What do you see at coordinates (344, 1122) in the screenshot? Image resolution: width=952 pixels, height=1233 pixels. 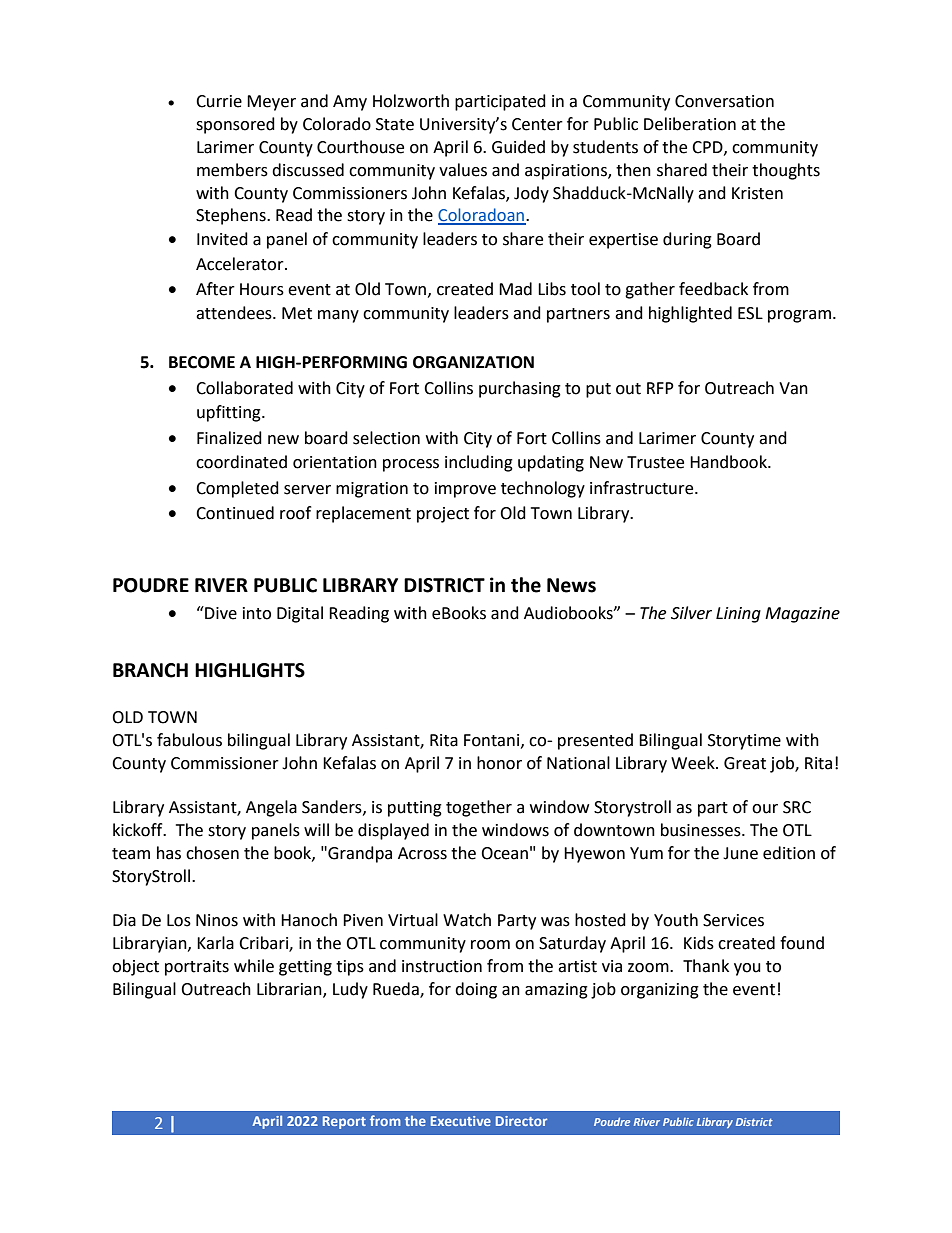 I see `Report` at bounding box center [344, 1122].
